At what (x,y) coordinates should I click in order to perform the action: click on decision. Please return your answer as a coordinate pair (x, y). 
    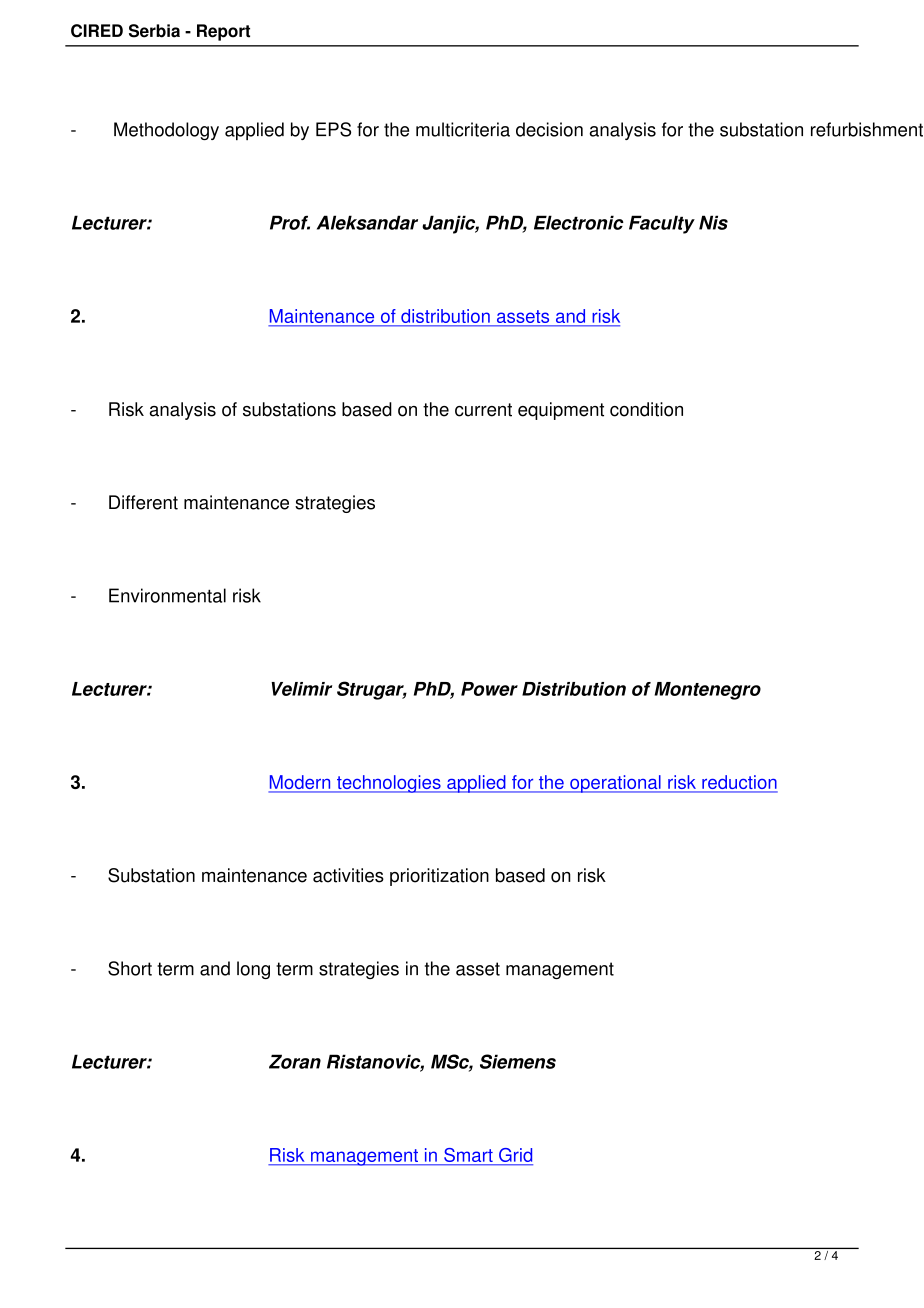
    Looking at the image, I should click on (549, 129).
